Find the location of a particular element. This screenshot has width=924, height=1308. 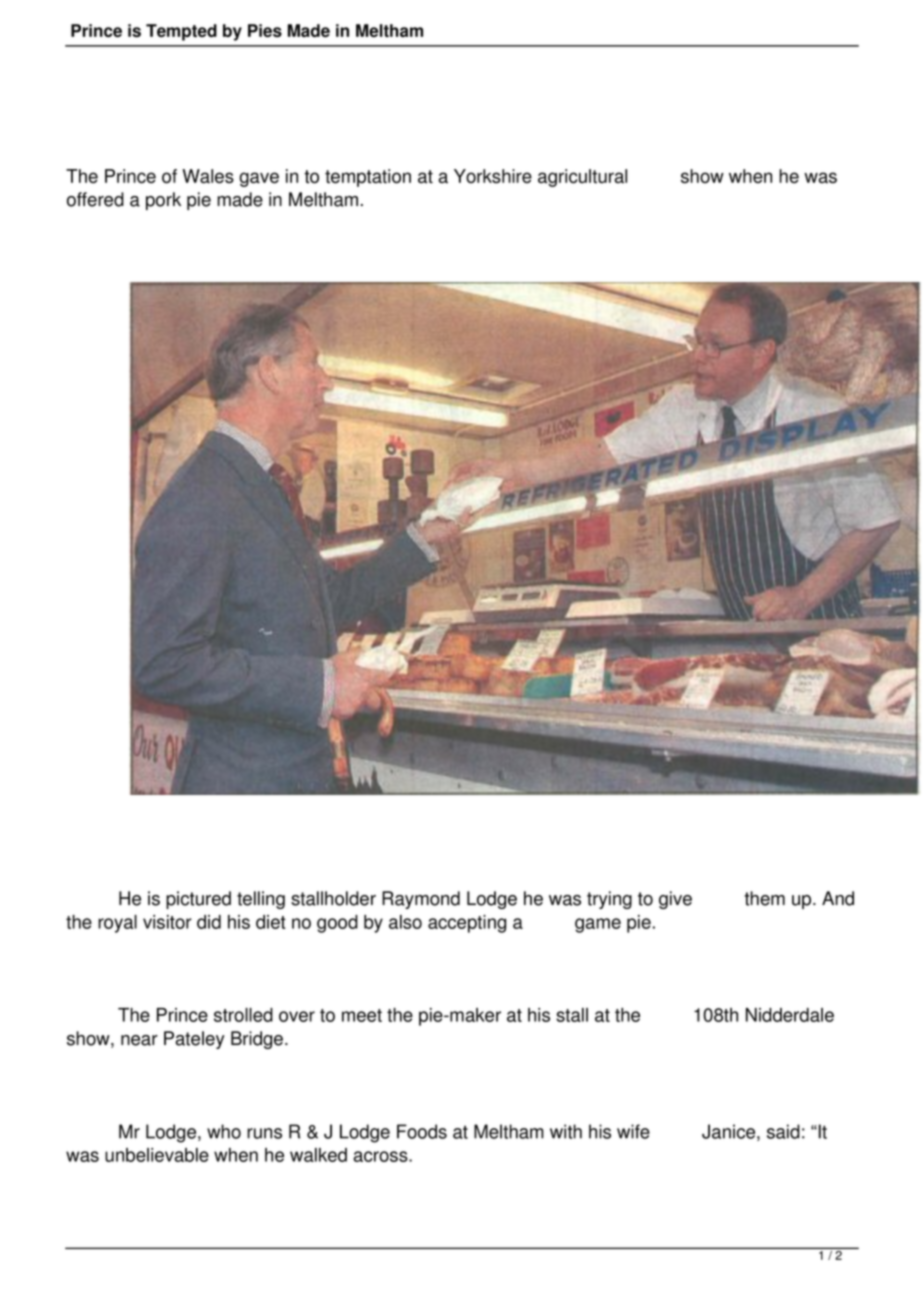

pictured is located at coordinates (198, 900).
